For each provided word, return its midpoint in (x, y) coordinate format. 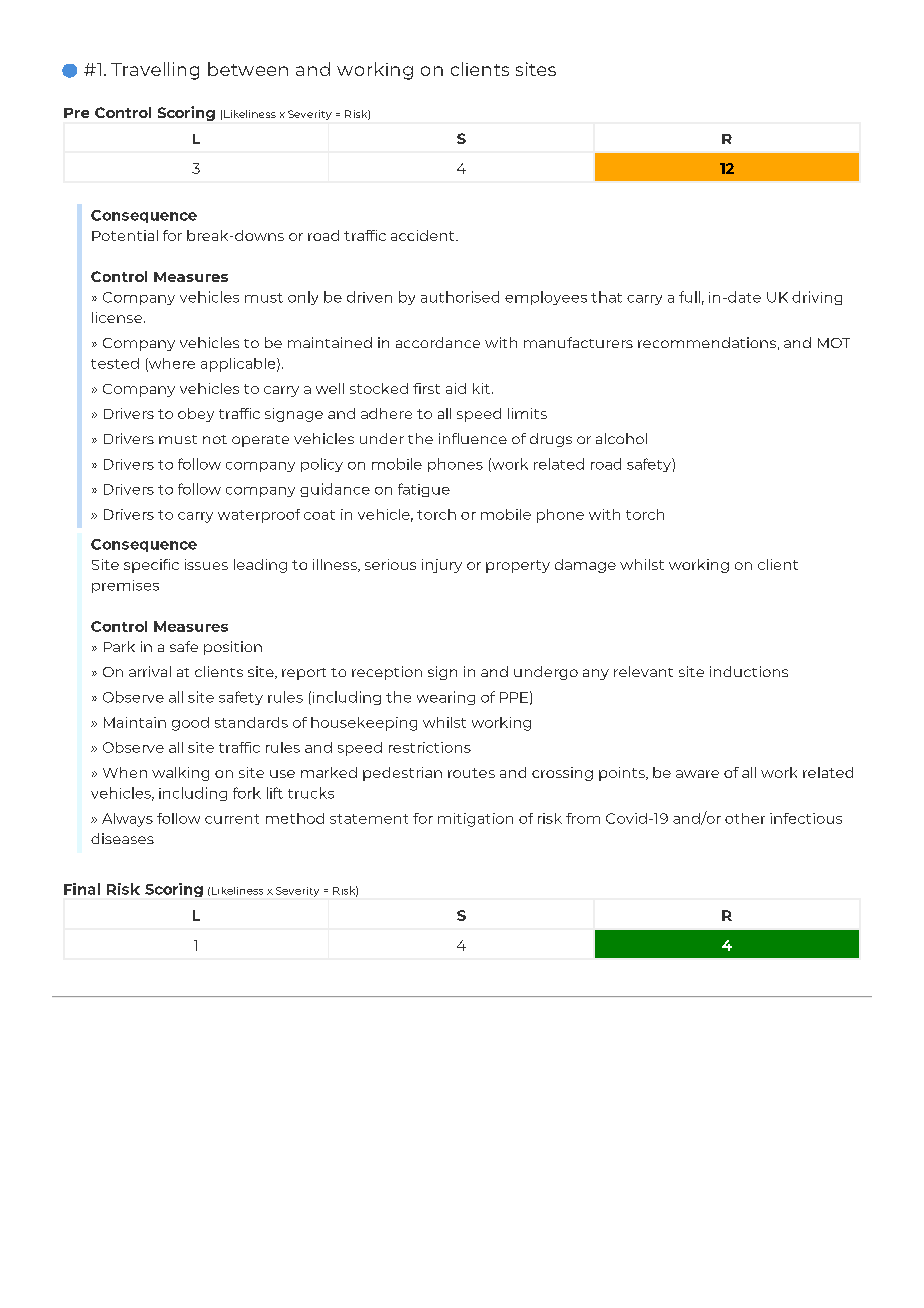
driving (817, 298)
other (745, 818)
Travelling (155, 71)
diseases (122, 838)
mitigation (475, 820)
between (248, 69)
